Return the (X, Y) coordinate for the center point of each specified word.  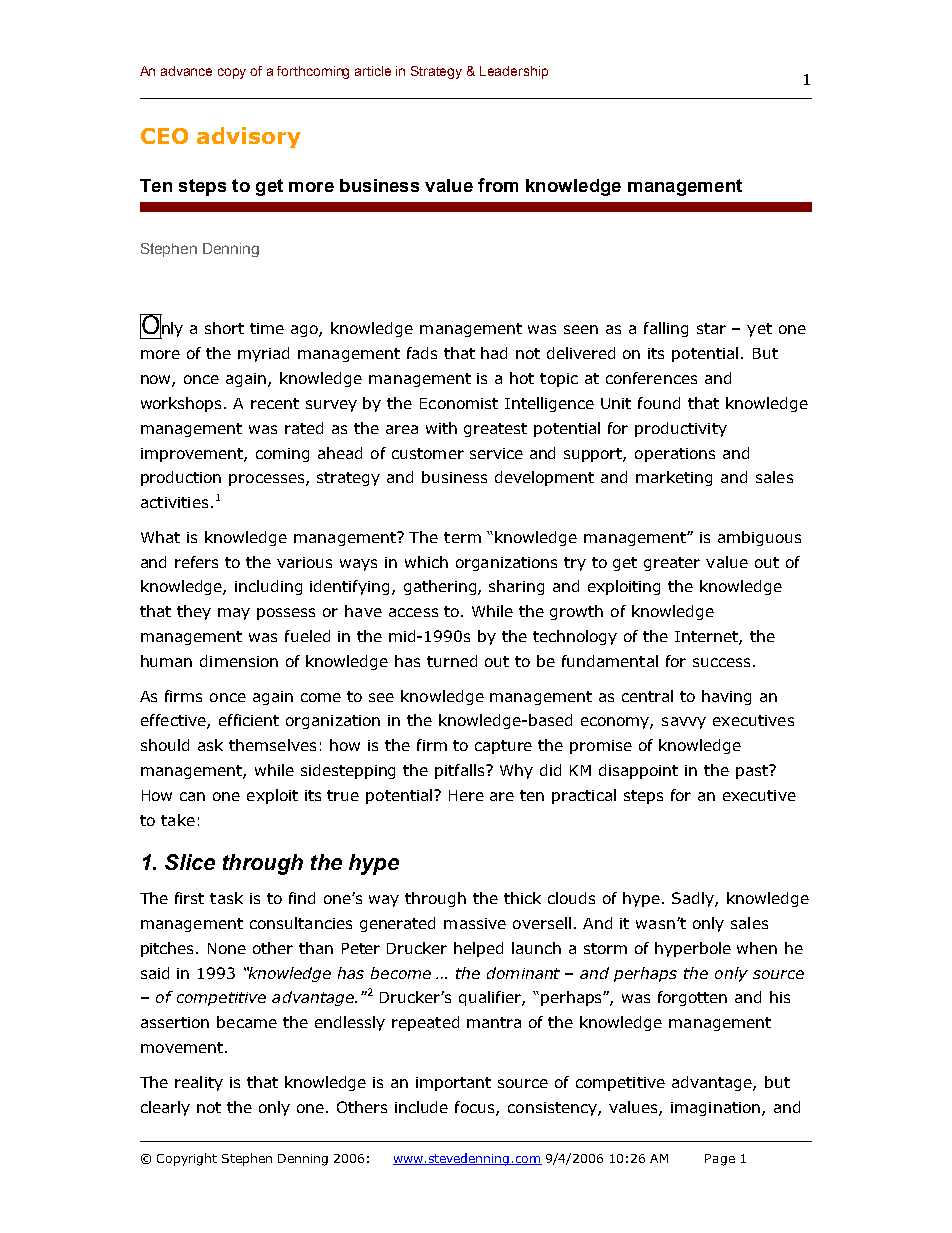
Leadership (514, 72)
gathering (441, 587)
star (711, 328)
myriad (263, 354)
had (494, 353)
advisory (249, 137)
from (498, 185)
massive (475, 923)
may (234, 614)
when (757, 948)
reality (199, 1083)
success (721, 662)
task (226, 898)
